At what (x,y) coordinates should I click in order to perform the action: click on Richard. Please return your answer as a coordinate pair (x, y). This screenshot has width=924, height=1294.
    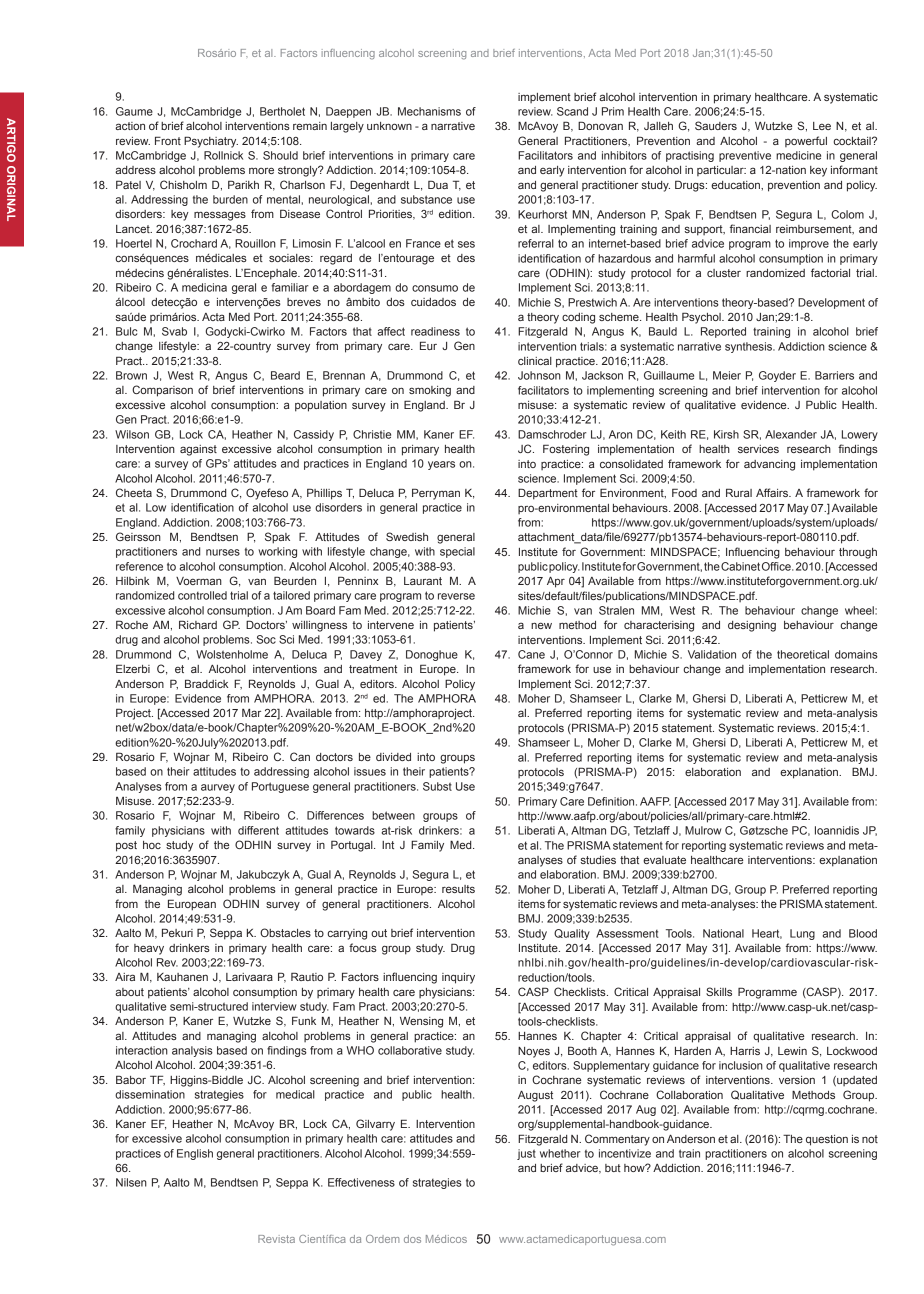
    Looking at the image, I should click on (198, 624).
